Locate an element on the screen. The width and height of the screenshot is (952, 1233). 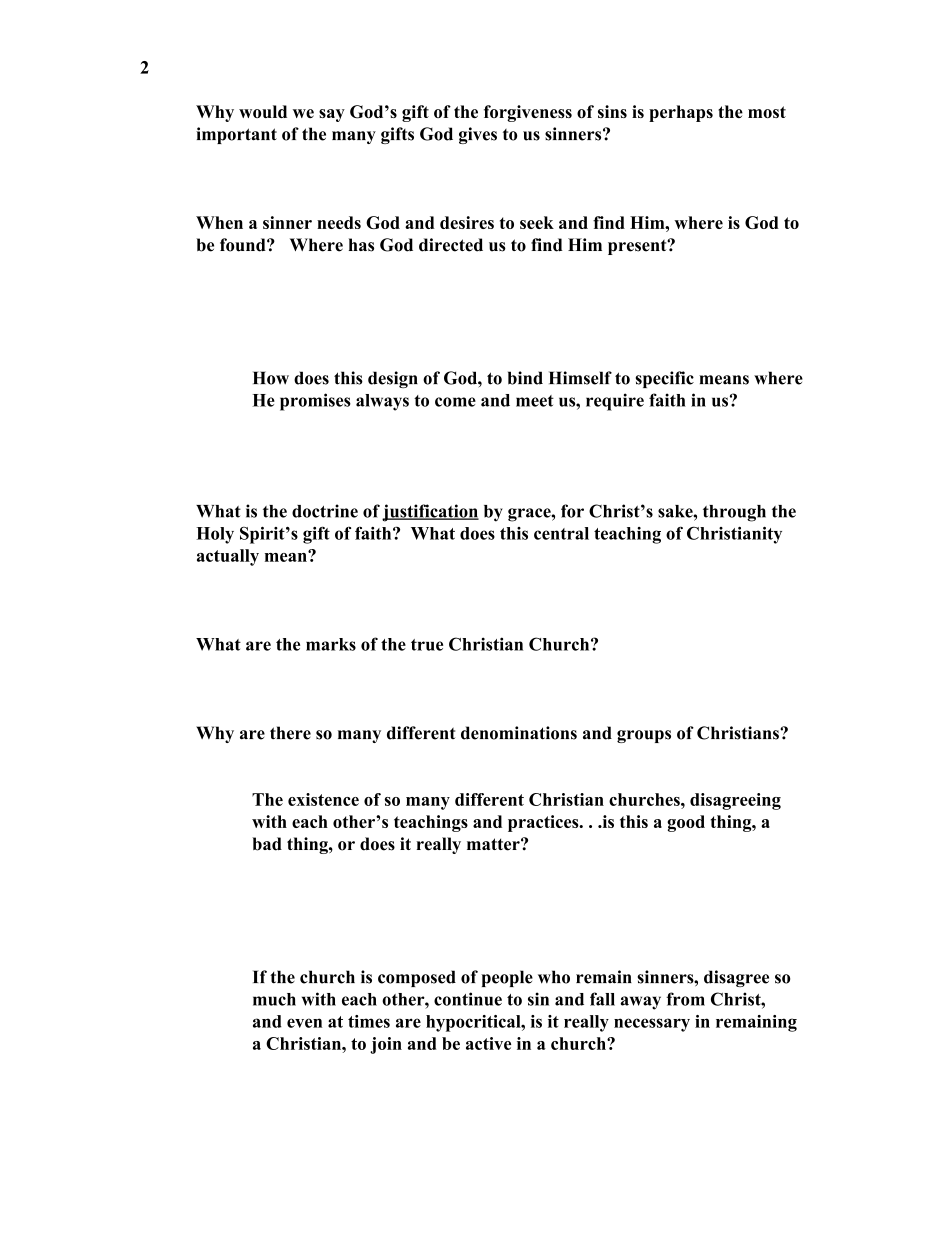
groups is located at coordinates (644, 736).
